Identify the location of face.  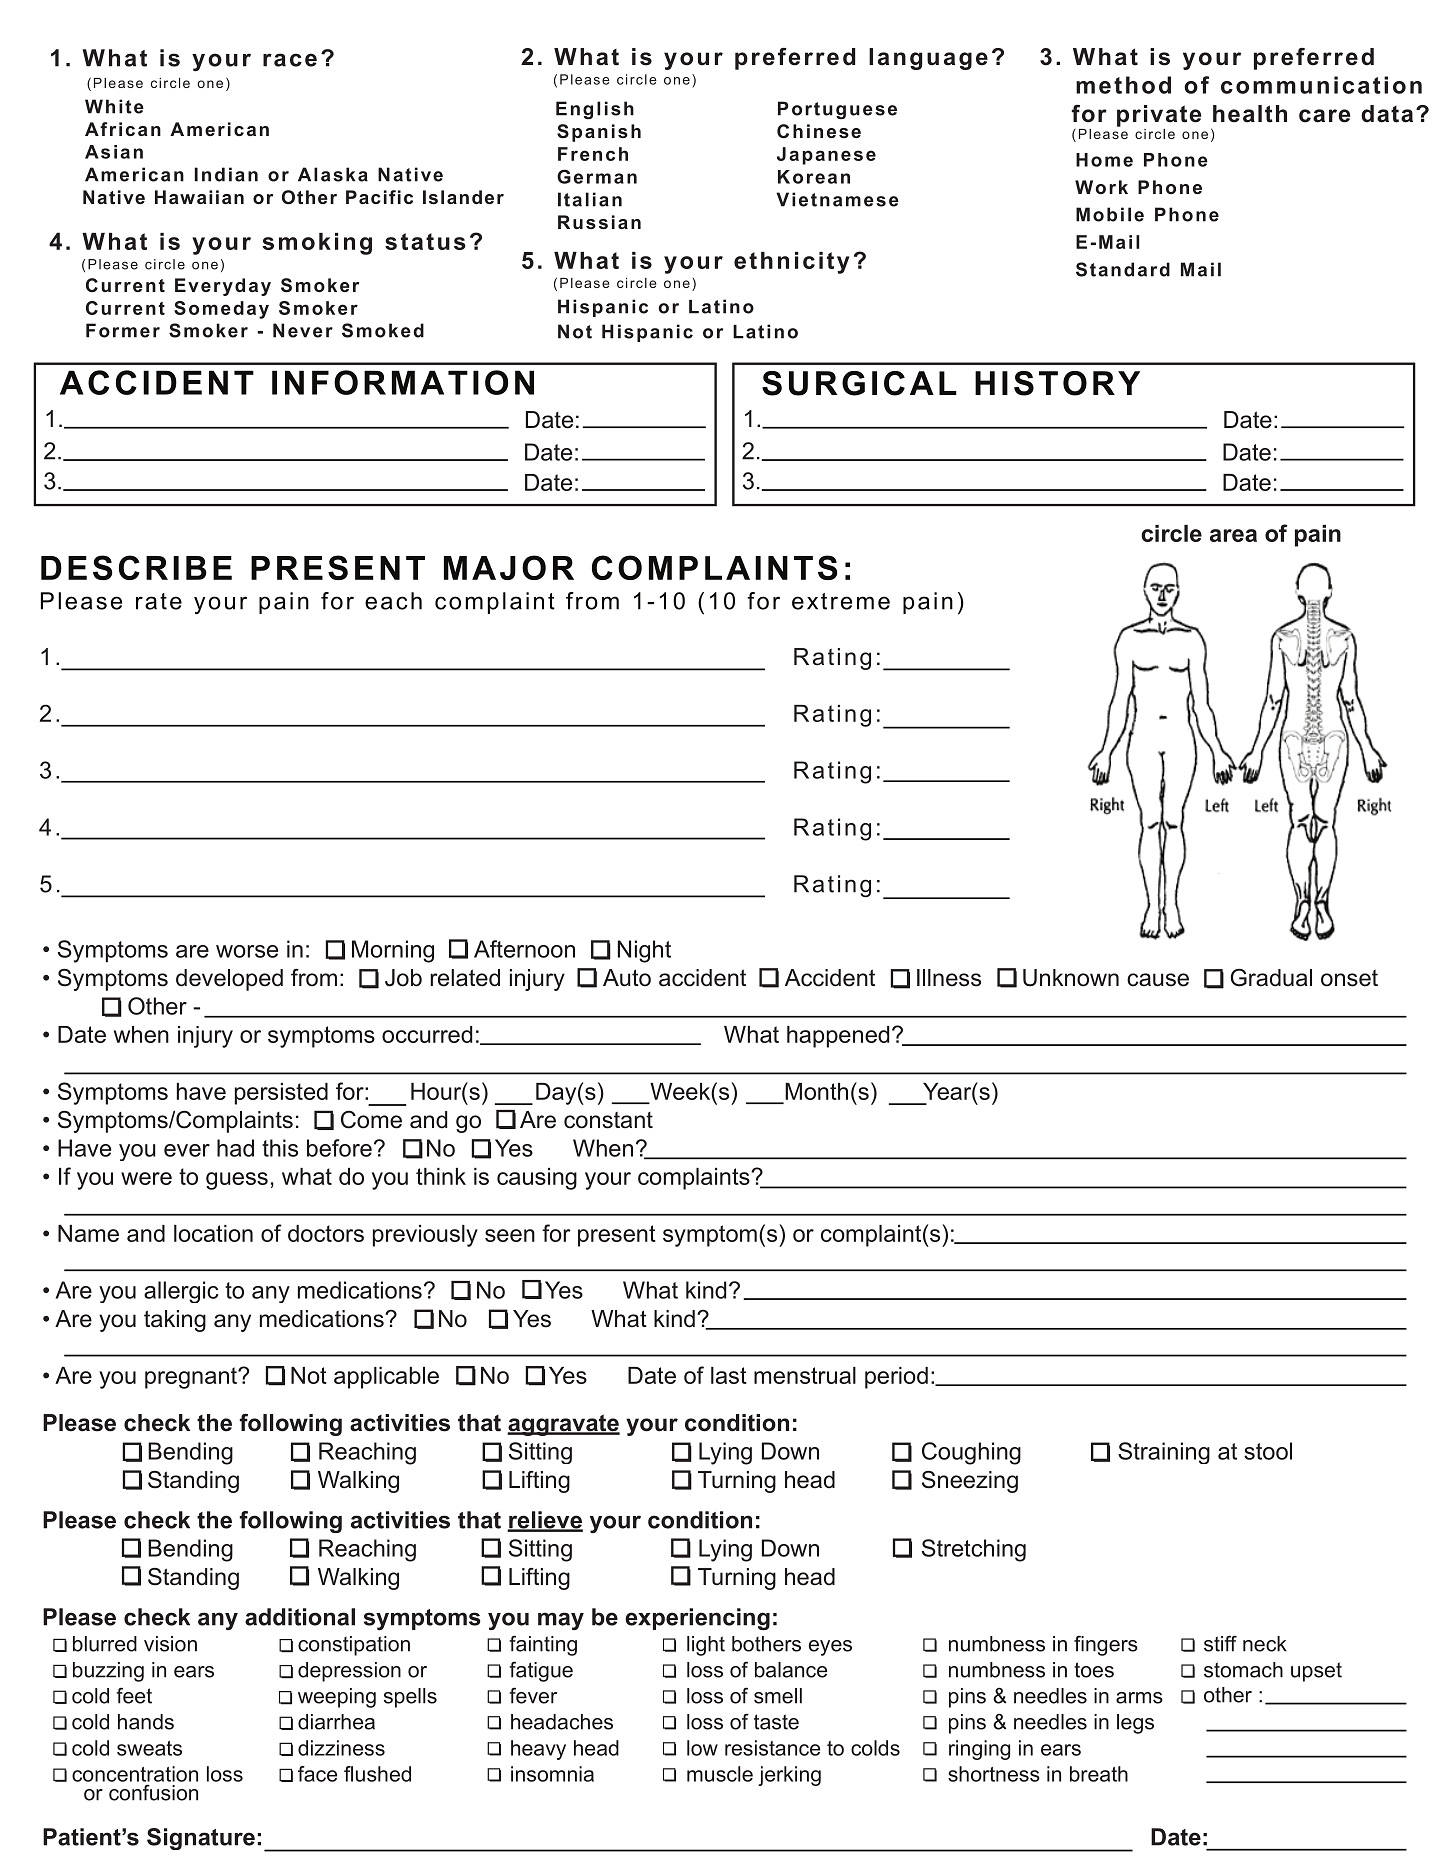
(317, 1774).
